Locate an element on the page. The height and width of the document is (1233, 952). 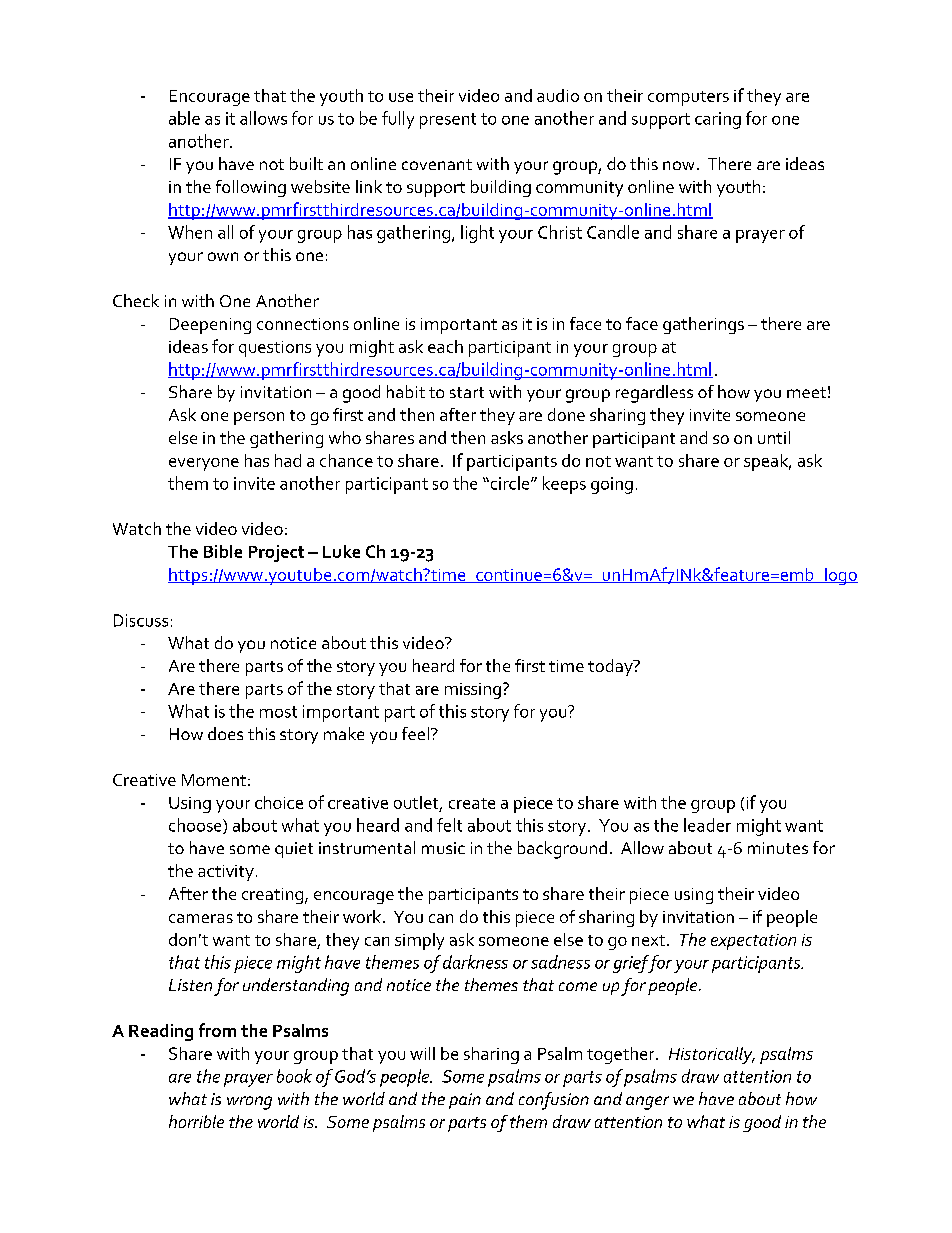
regardless is located at coordinates (654, 394).
